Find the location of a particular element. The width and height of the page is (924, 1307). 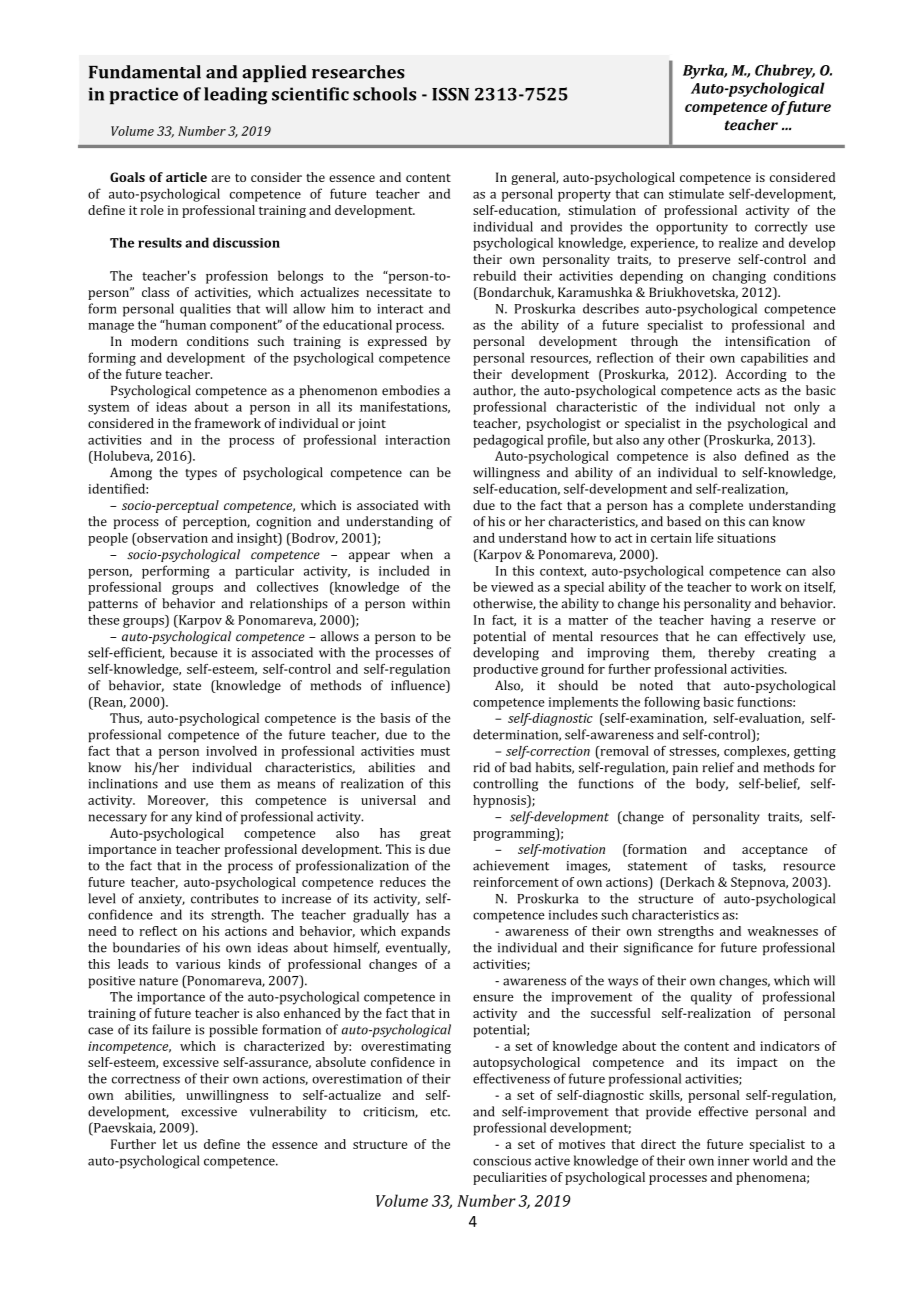

ISSN is located at coordinates (450, 94).
